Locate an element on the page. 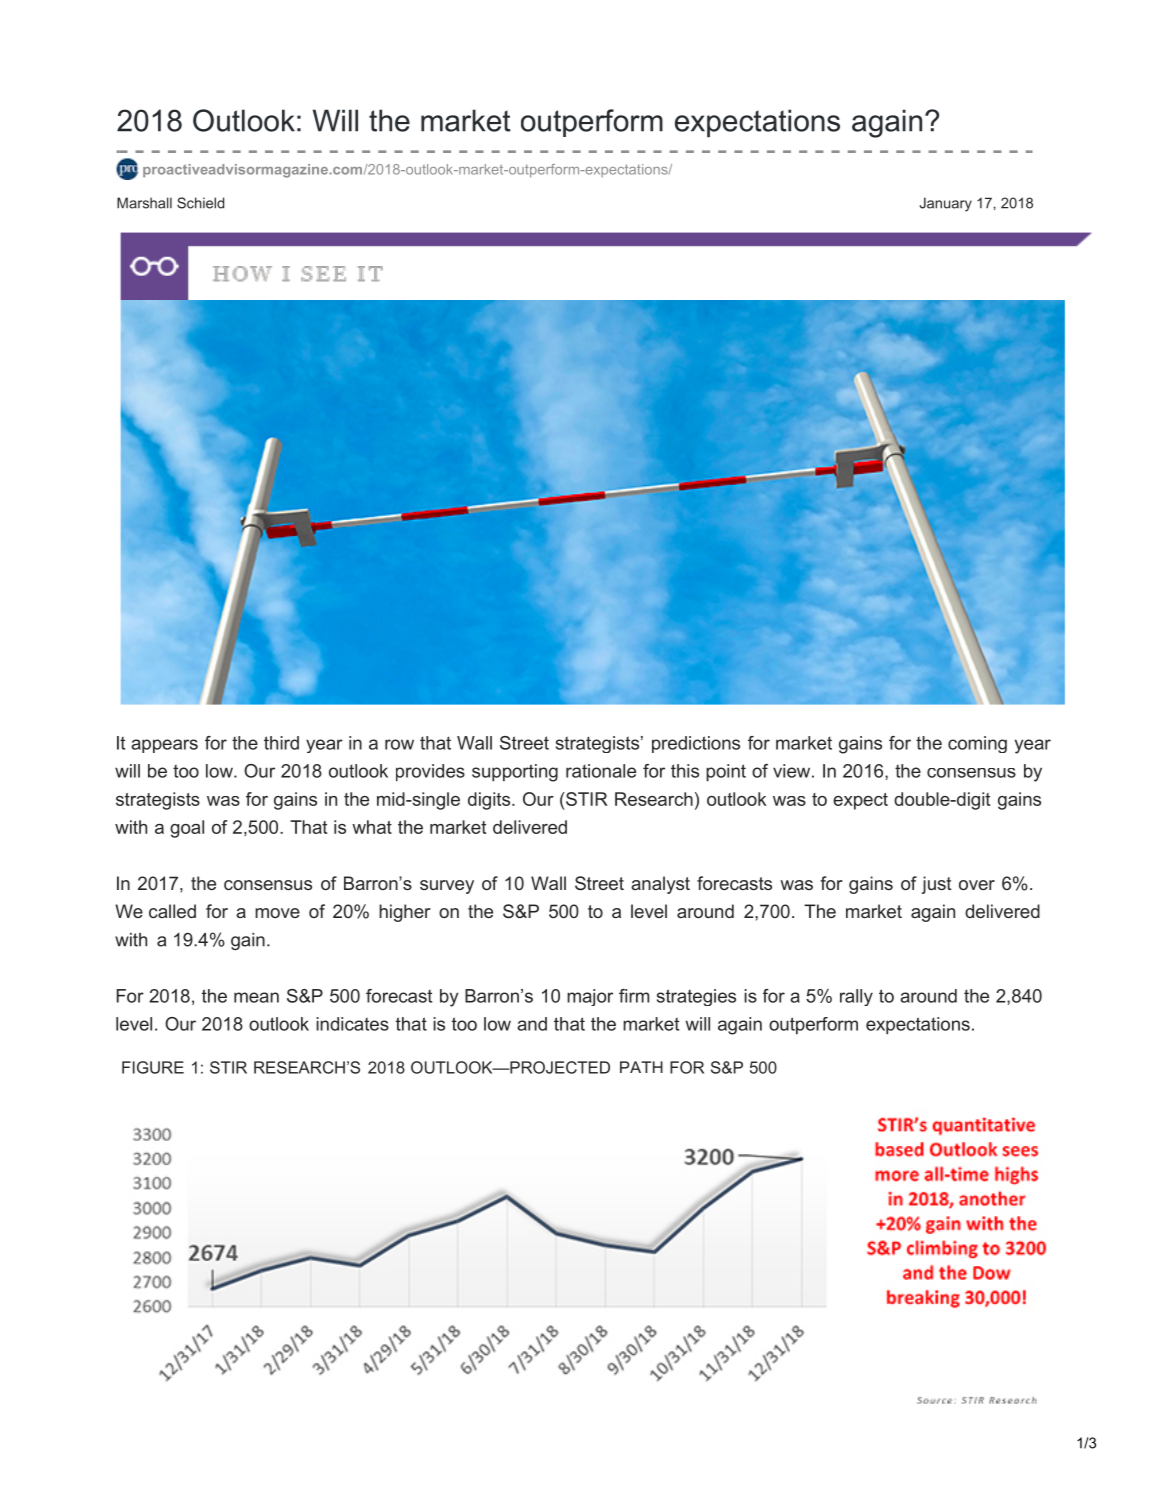  rationale is located at coordinates (601, 771).
